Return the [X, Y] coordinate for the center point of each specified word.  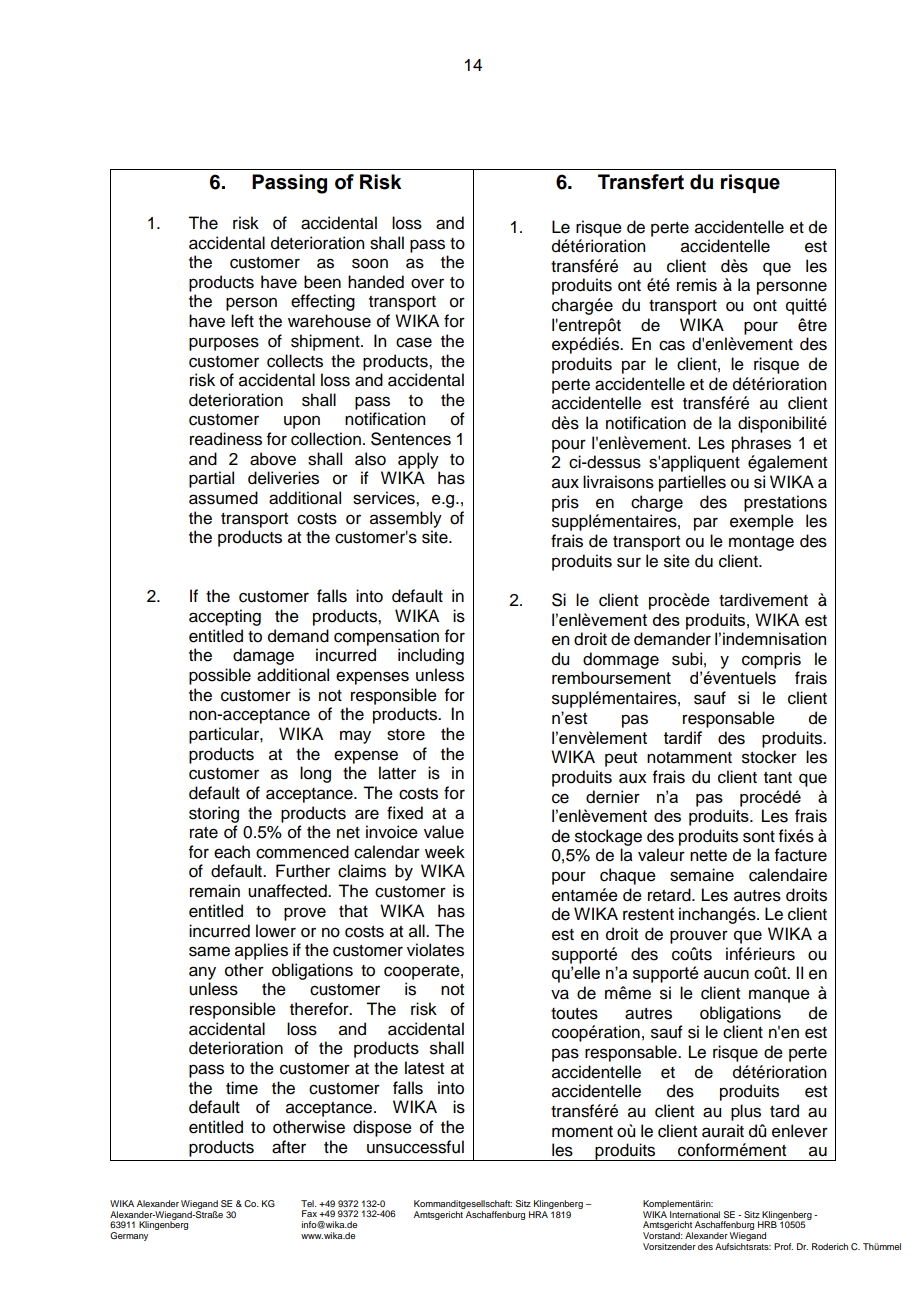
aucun [726, 974]
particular [225, 735]
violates [435, 950]
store [406, 735]
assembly [406, 519]
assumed [223, 498]
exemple [762, 522]
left [242, 321]
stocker [769, 757]
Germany [129, 1236]
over [427, 283]
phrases [761, 444]
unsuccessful [415, 1147]
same [209, 951]
